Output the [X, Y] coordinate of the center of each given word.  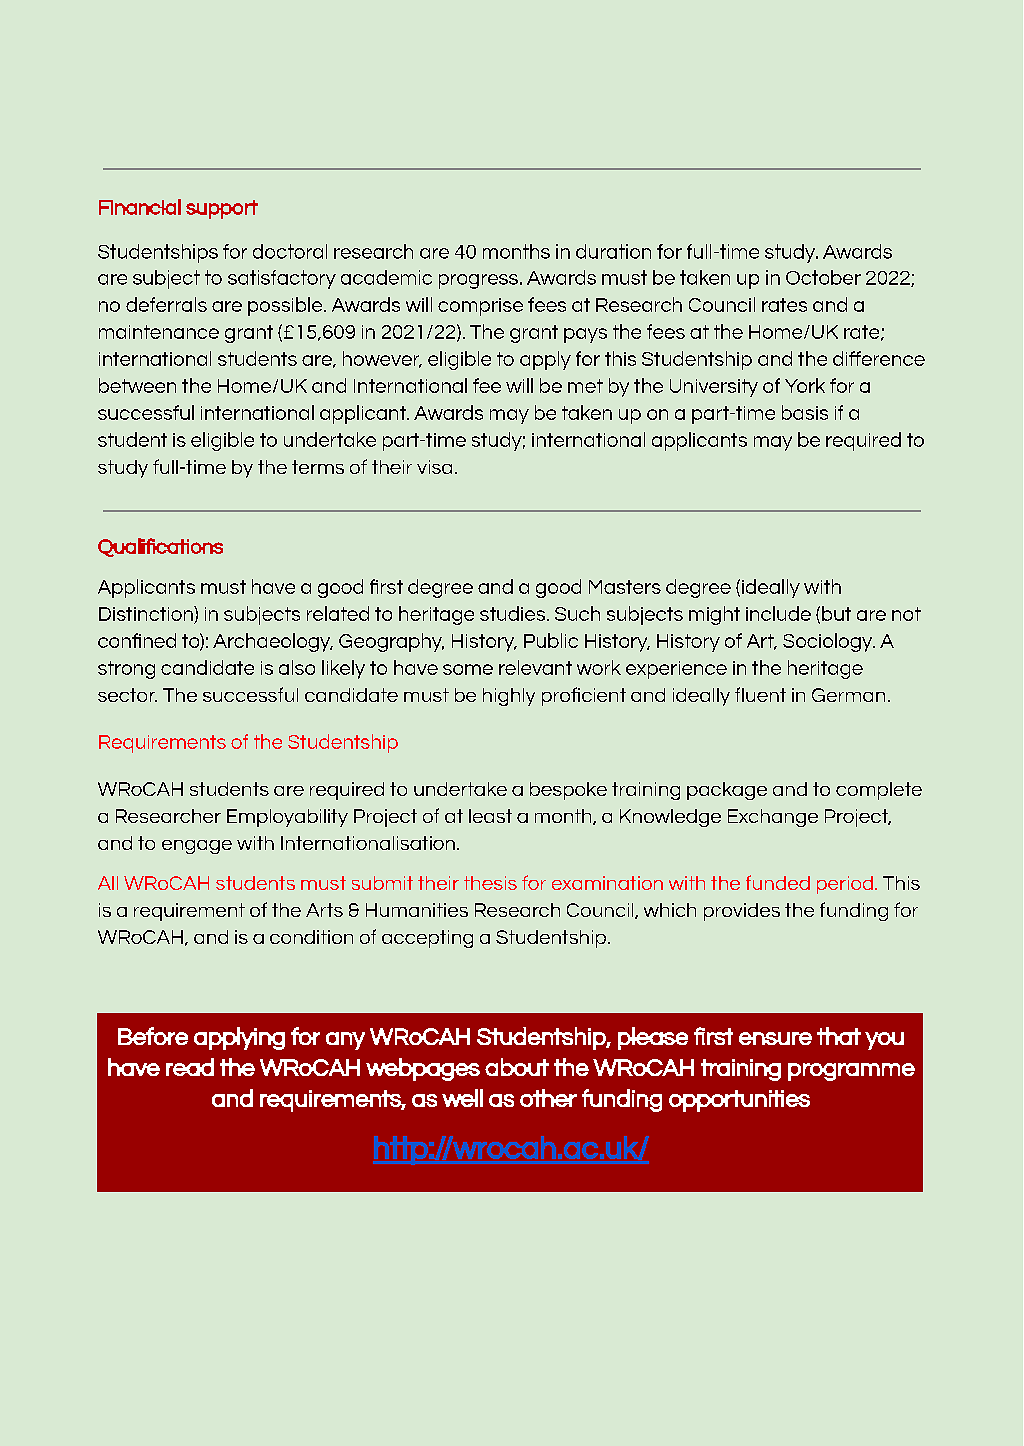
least [490, 816]
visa [434, 467]
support [222, 209]
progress [478, 281]
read [190, 1067]
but [836, 613]
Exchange [773, 818]
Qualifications [160, 547]
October [823, 277]
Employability [287, 818]
